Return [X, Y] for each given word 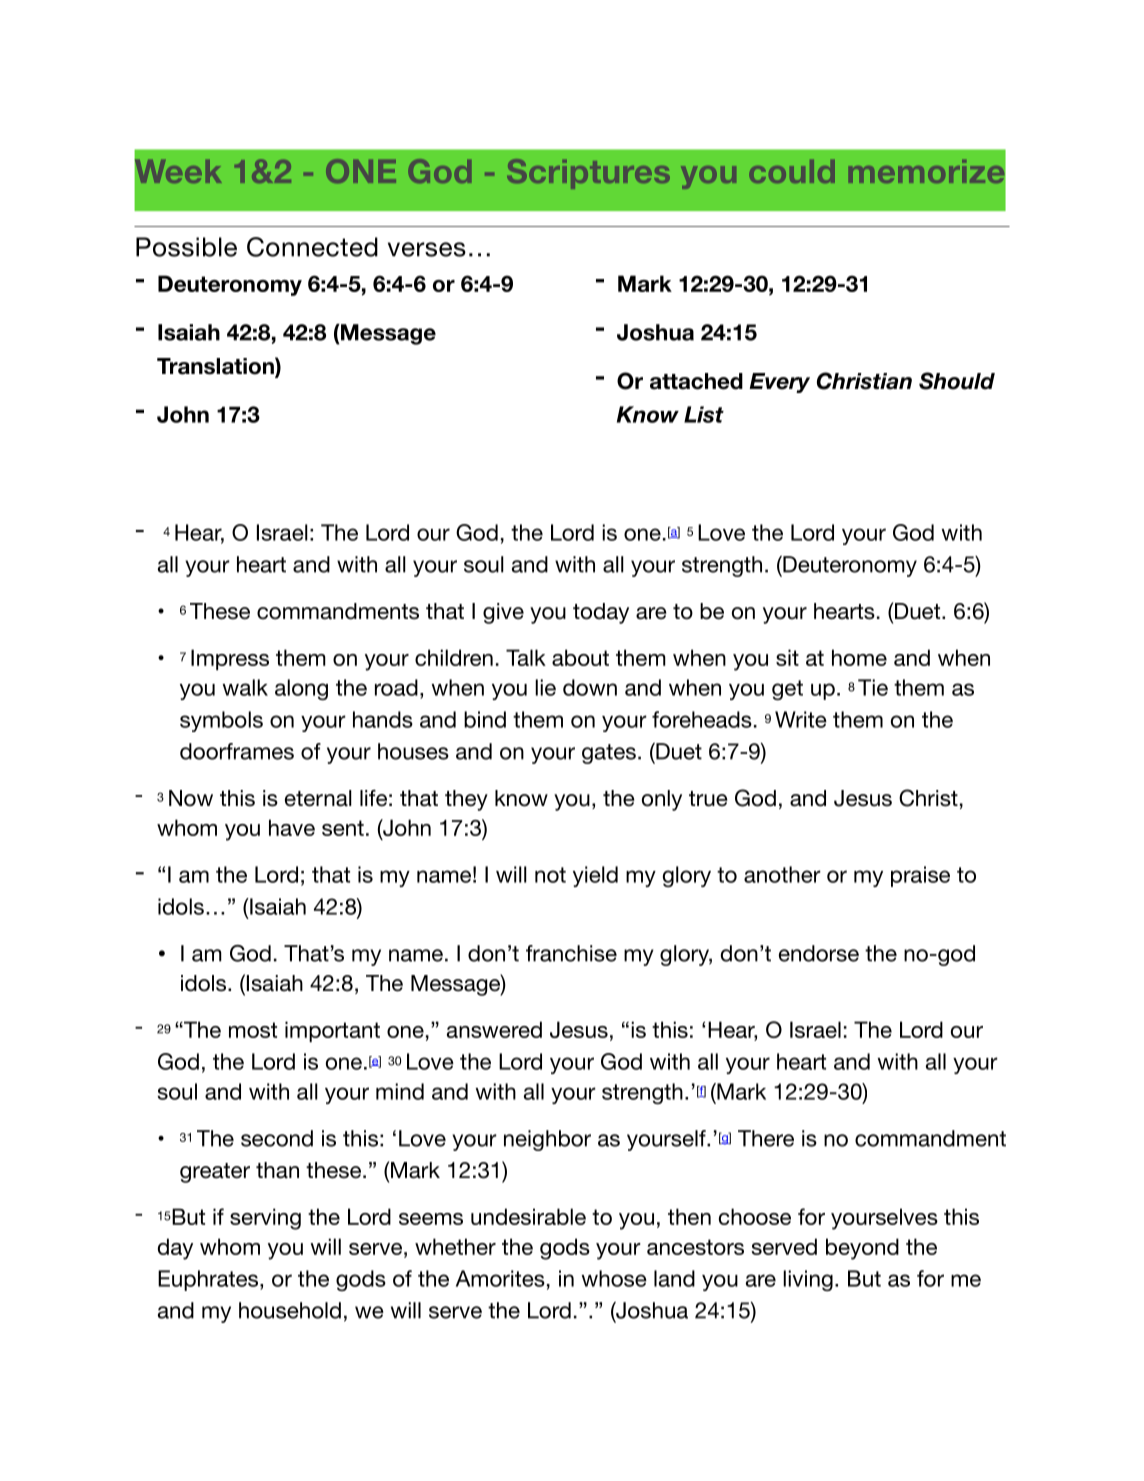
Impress [230, 659]
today [601, 613]
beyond [862, 1249]
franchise [571, 953]
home [859, 657]
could [792, 171]
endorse [819, 953]
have [292, 827]
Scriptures [588, 174]
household [290, 1310]
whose [614, 1278]
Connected [312, 247]
